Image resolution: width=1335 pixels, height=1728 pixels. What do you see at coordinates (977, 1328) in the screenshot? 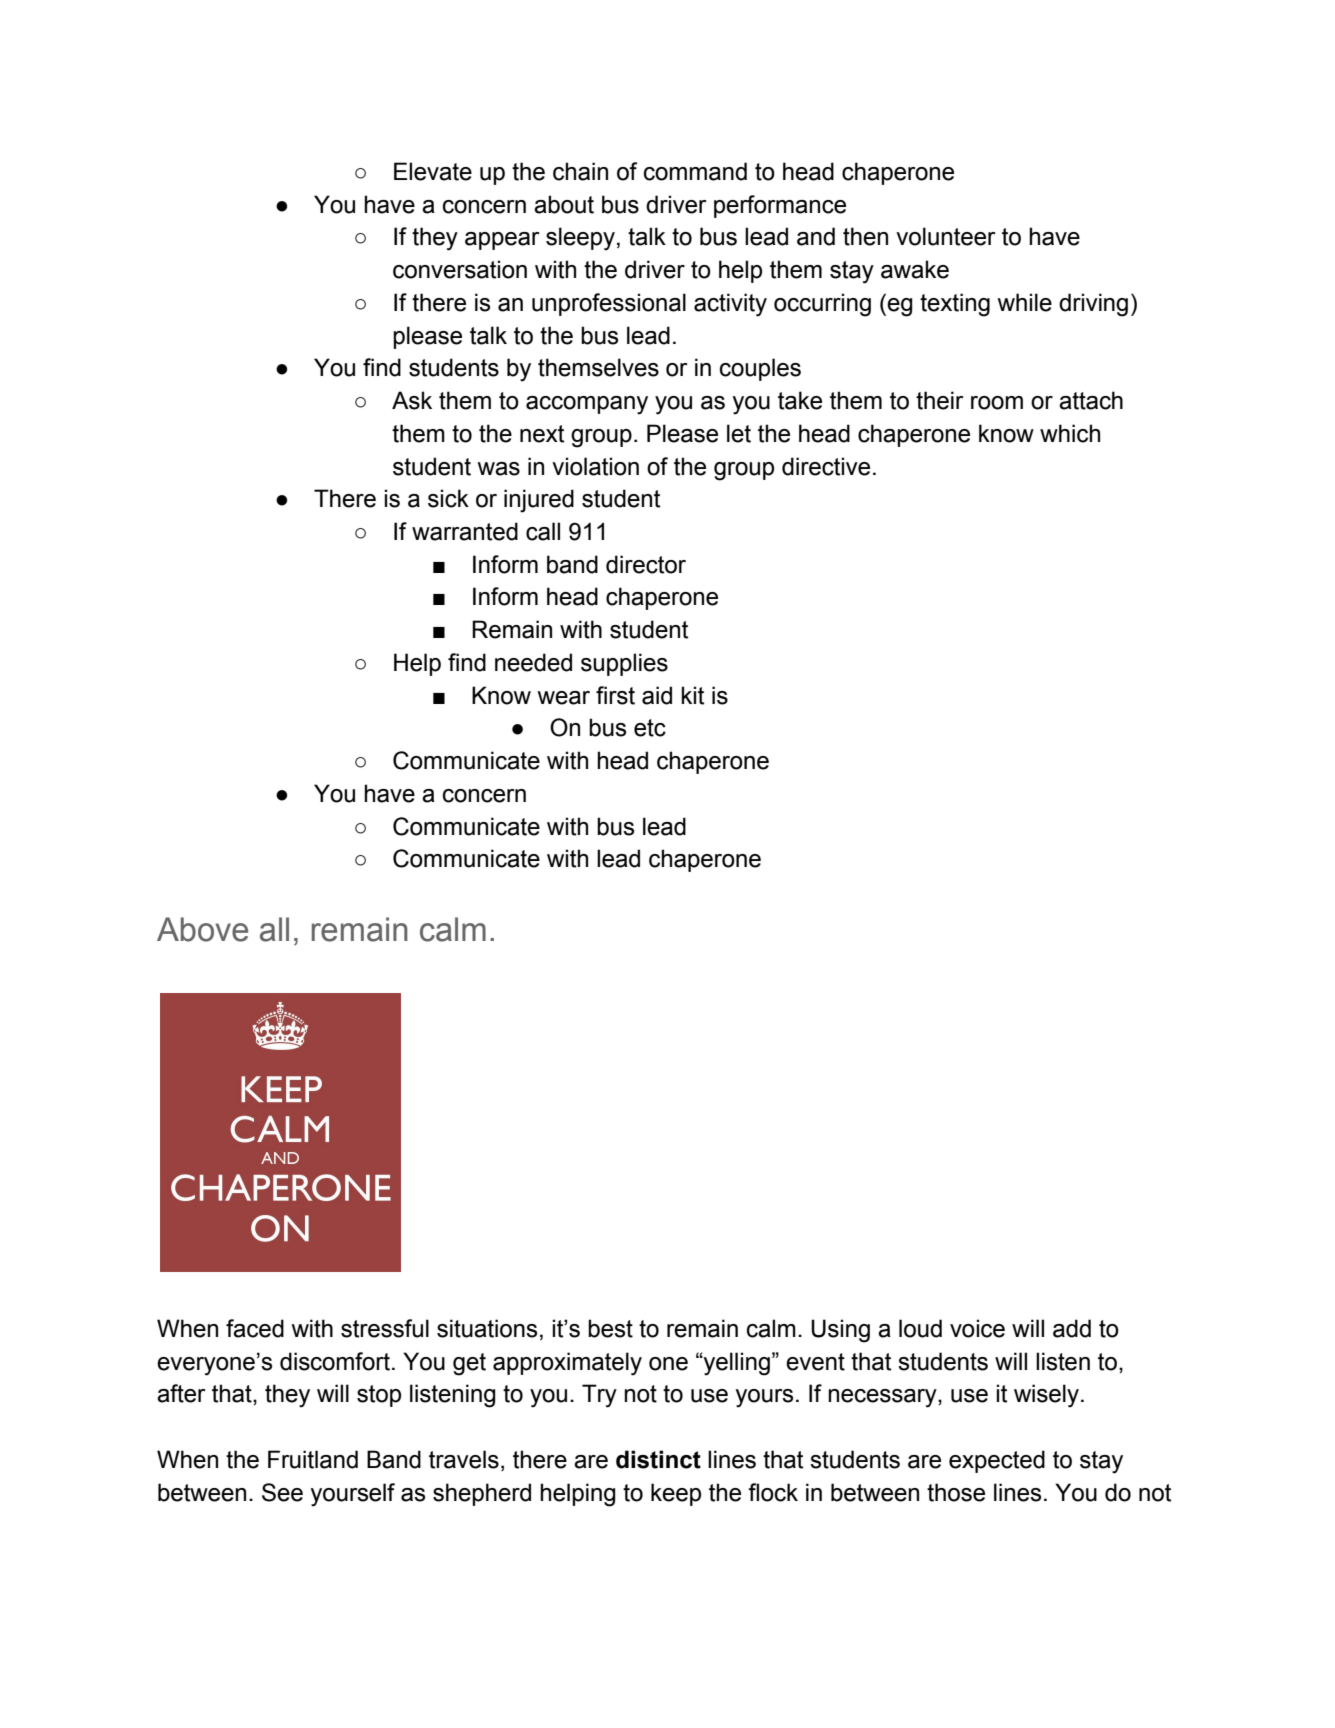
I see `voice` at bounding box center [977, 1328].
